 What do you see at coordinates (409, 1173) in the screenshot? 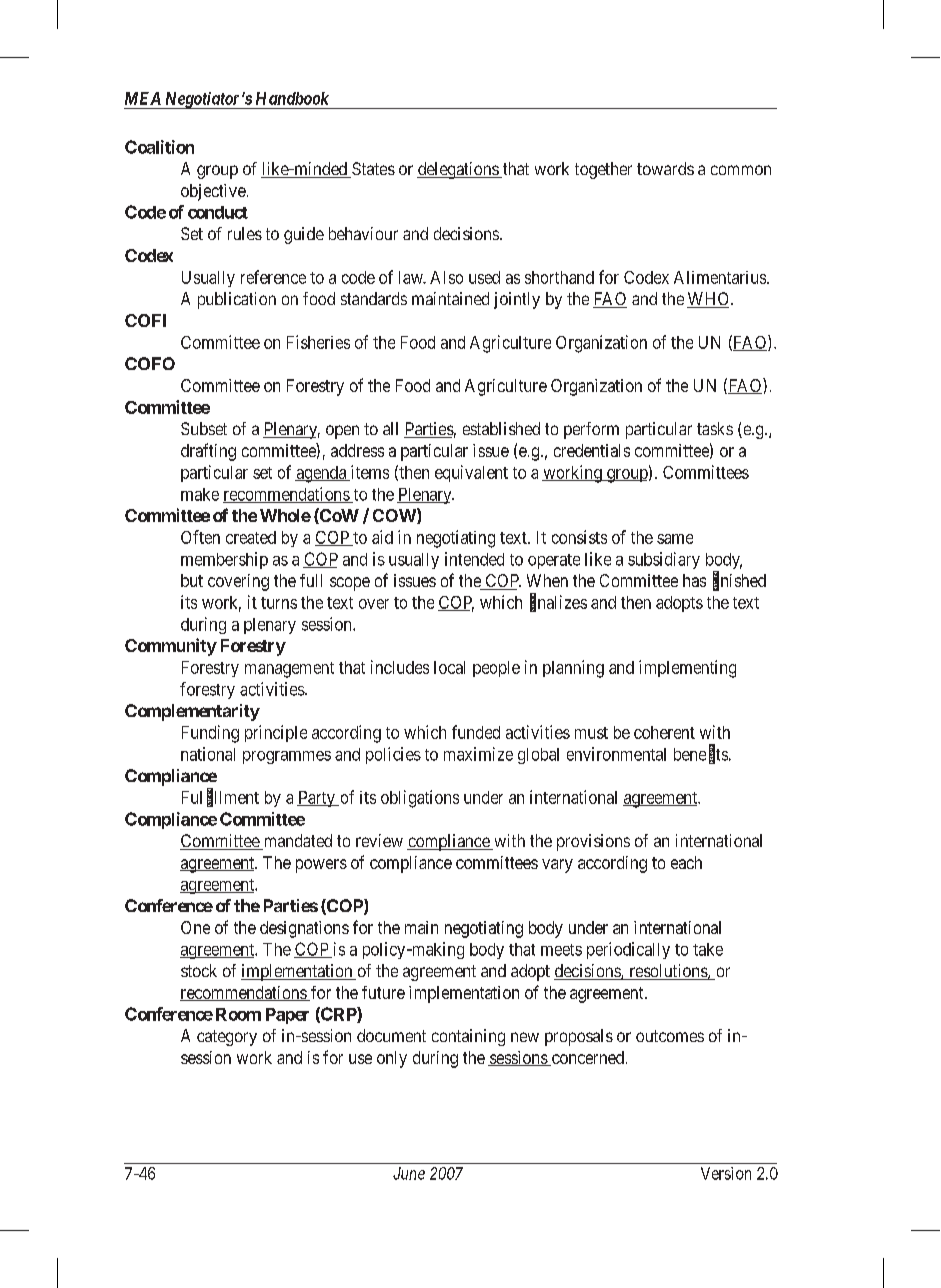
I see `June` at bounding box center [409, 1173].
